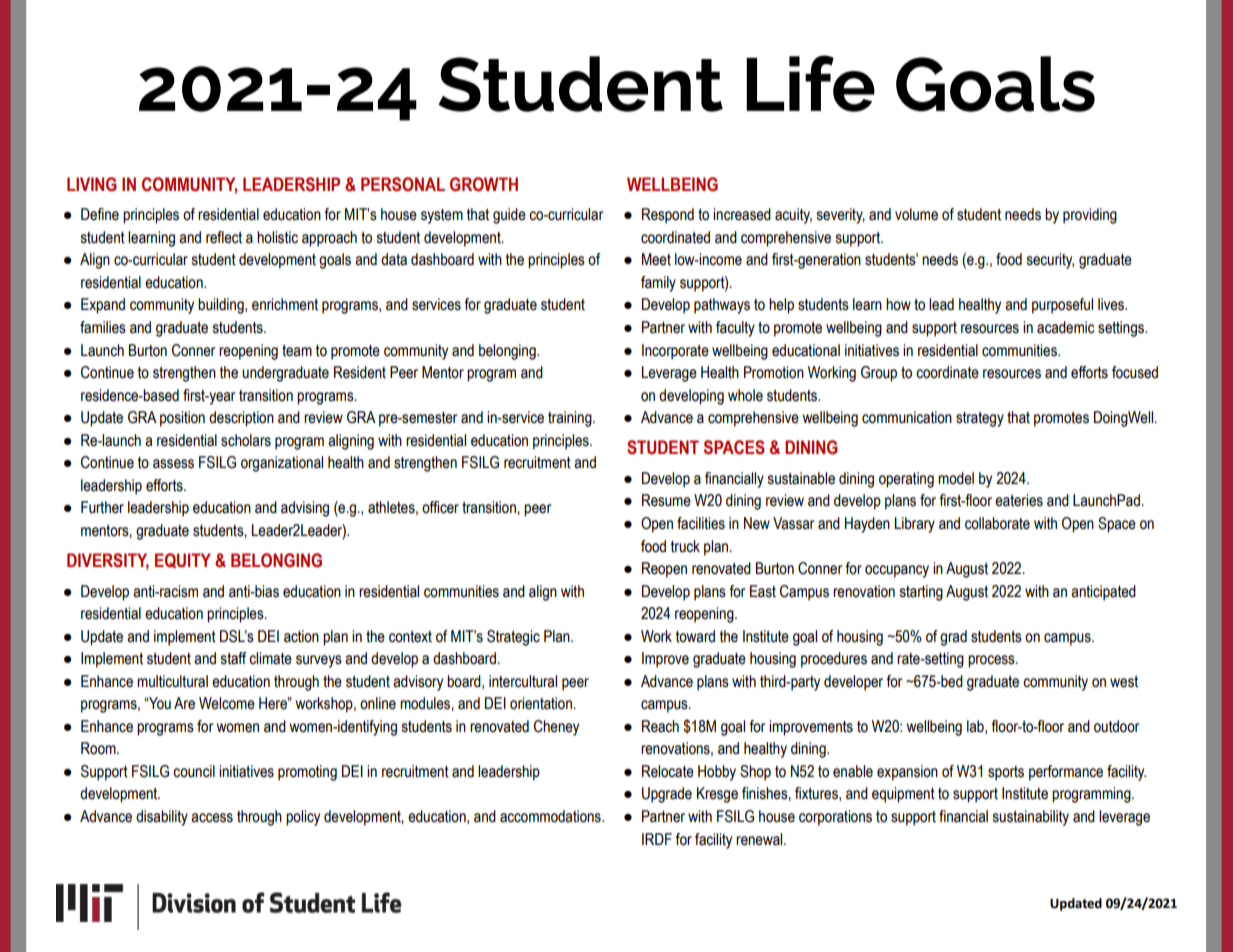 The width and height of the document is (1233, 952). Describe the element at coordinates (91, 184) in the document. I see `LIVING` at that location.
